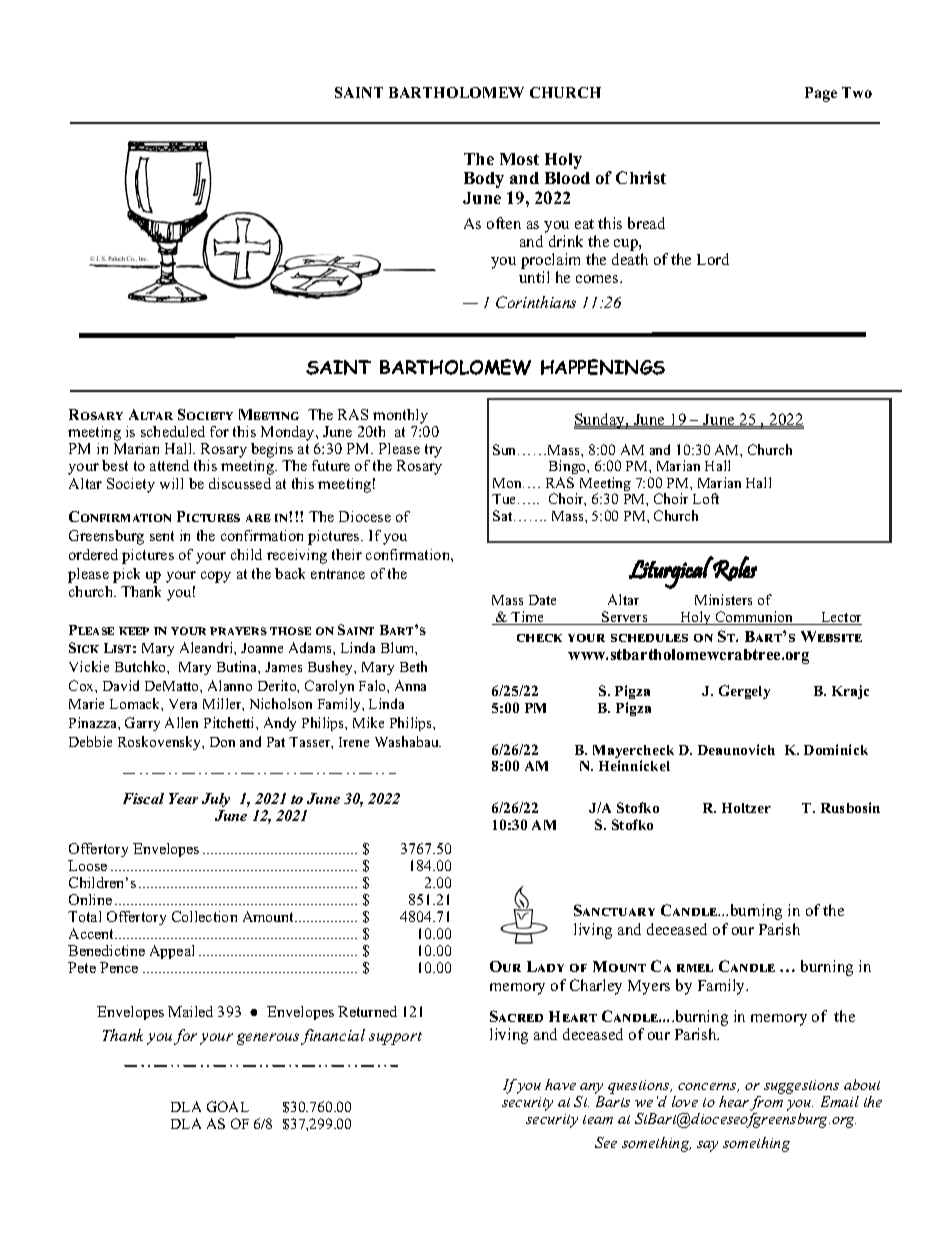 This screenshot has width=952, height=1233. What do you see at coordinates (270, 916) in the screenshot?
I see `Amount` at bounding box center [270, 916].
